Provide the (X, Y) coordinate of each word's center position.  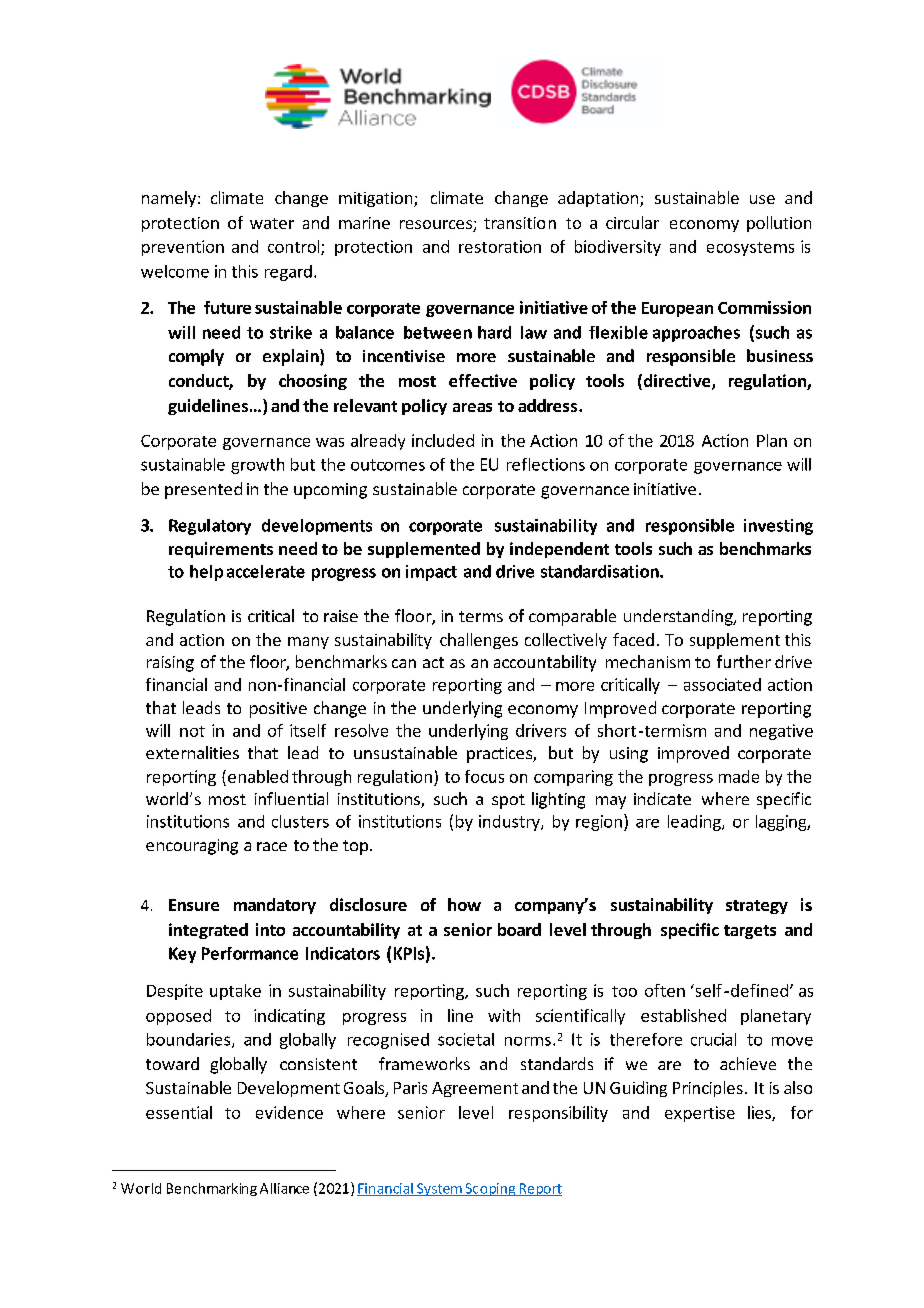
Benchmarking (212, 1189)
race (272, 846)
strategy (757, 907)
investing (778, 527)
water (272, 223)
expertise (700, 1114)
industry (510, 823)
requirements (221, 550)
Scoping (490, 1189)
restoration (500, 246)
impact (431, 573)
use (762, 199)
